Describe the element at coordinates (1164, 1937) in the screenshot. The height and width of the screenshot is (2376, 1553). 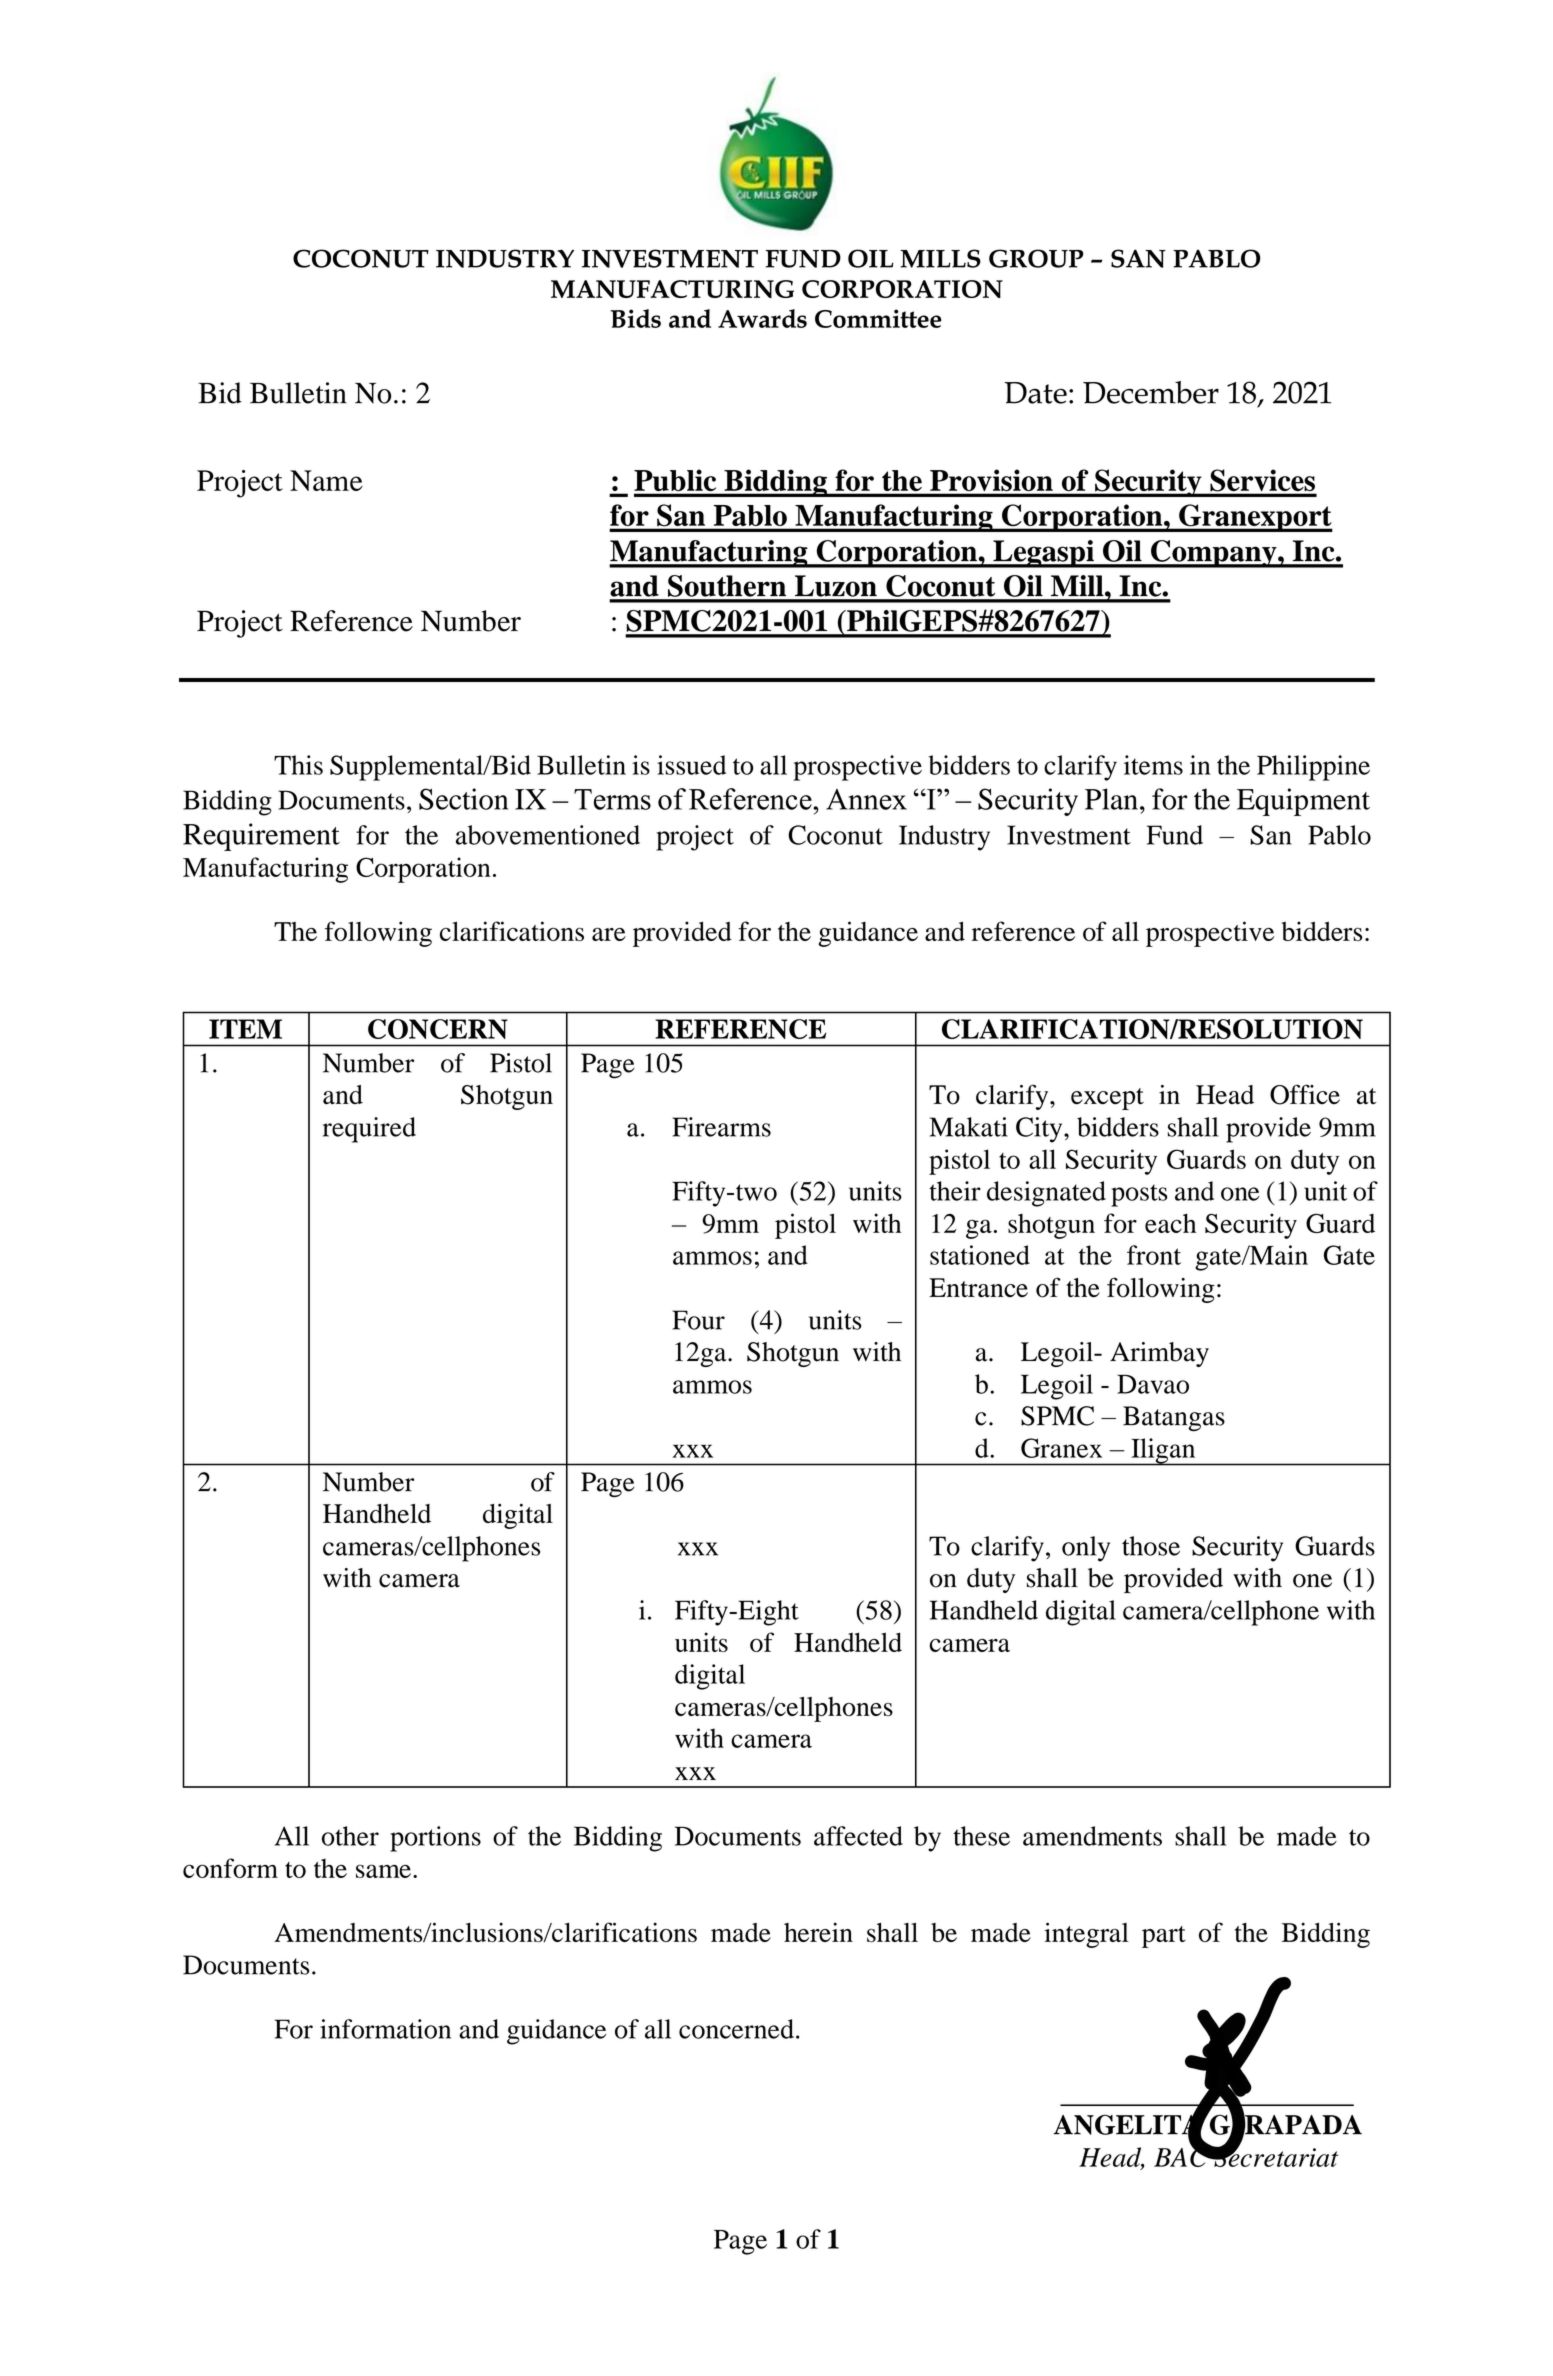
I see `part` at that location.
